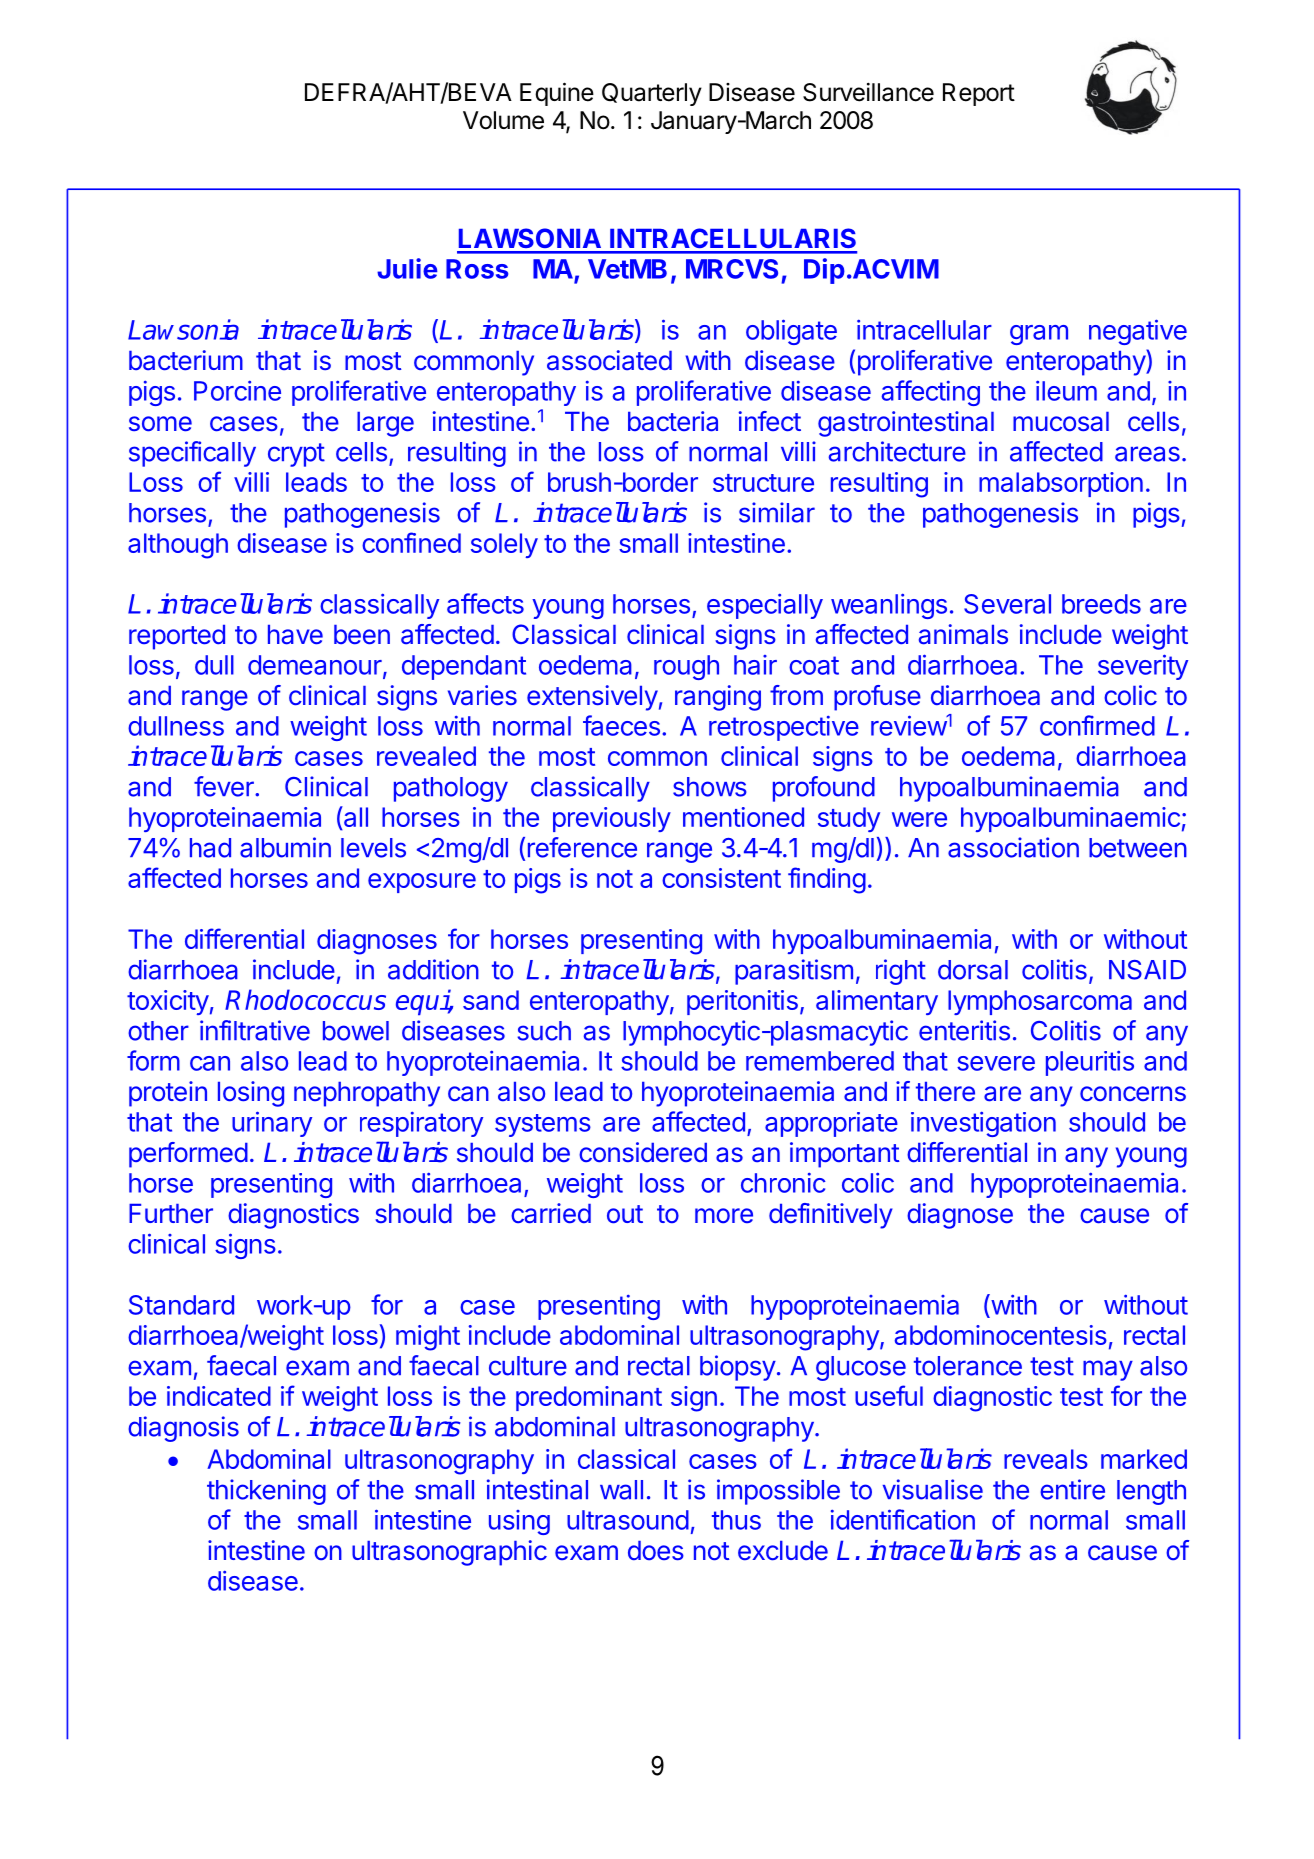 The width and height of the screenshot is (1314, 1859). Describe the element at coordinates (686, 667) in the screenshot. I see `rough` at that location.
